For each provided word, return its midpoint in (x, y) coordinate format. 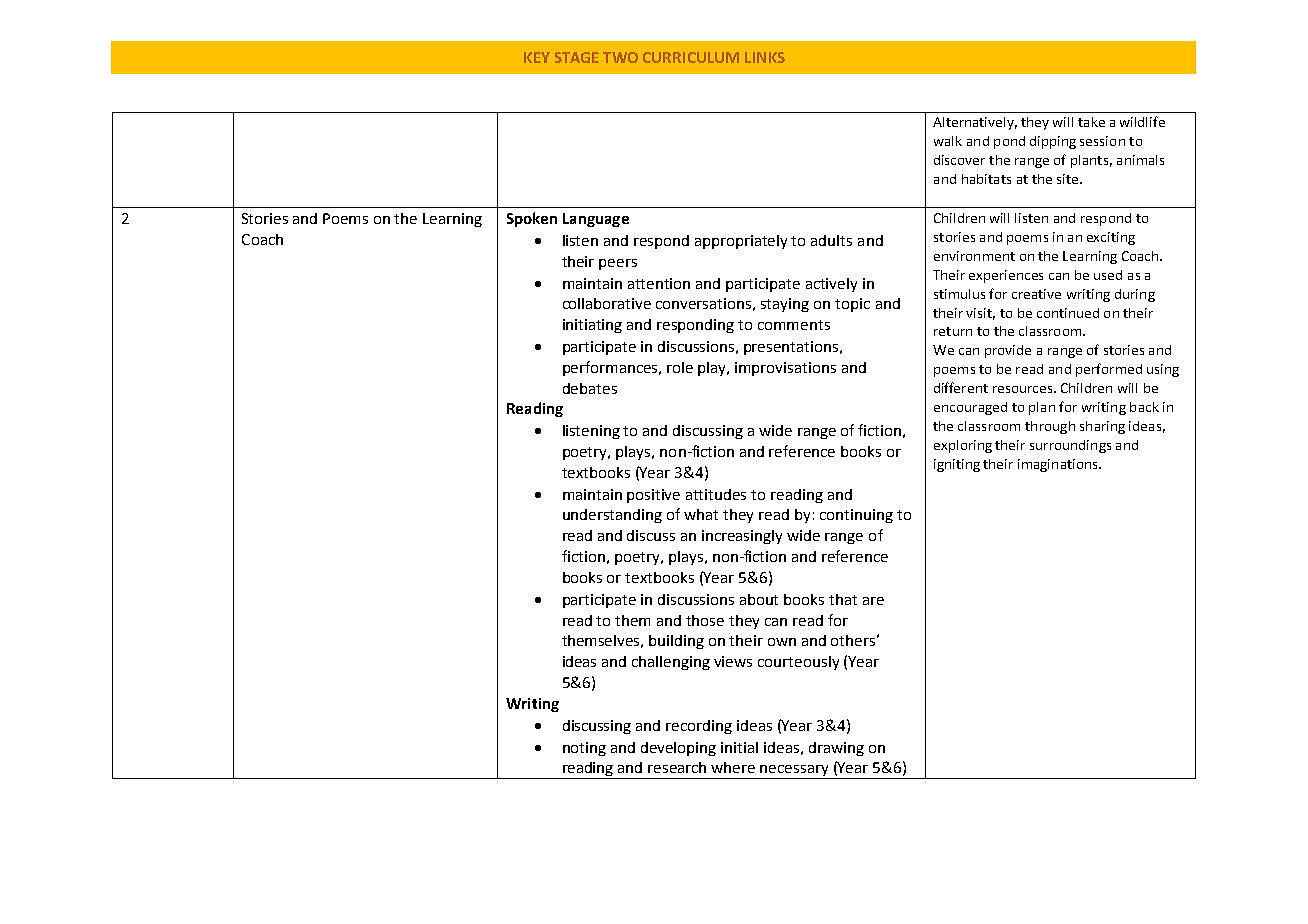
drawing (836, 749)
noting (584, 749)
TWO (620, 57)
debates (590, 388)
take (1091, 122)
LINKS (765, 57)
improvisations (785, 369)
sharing (1102, 427)
